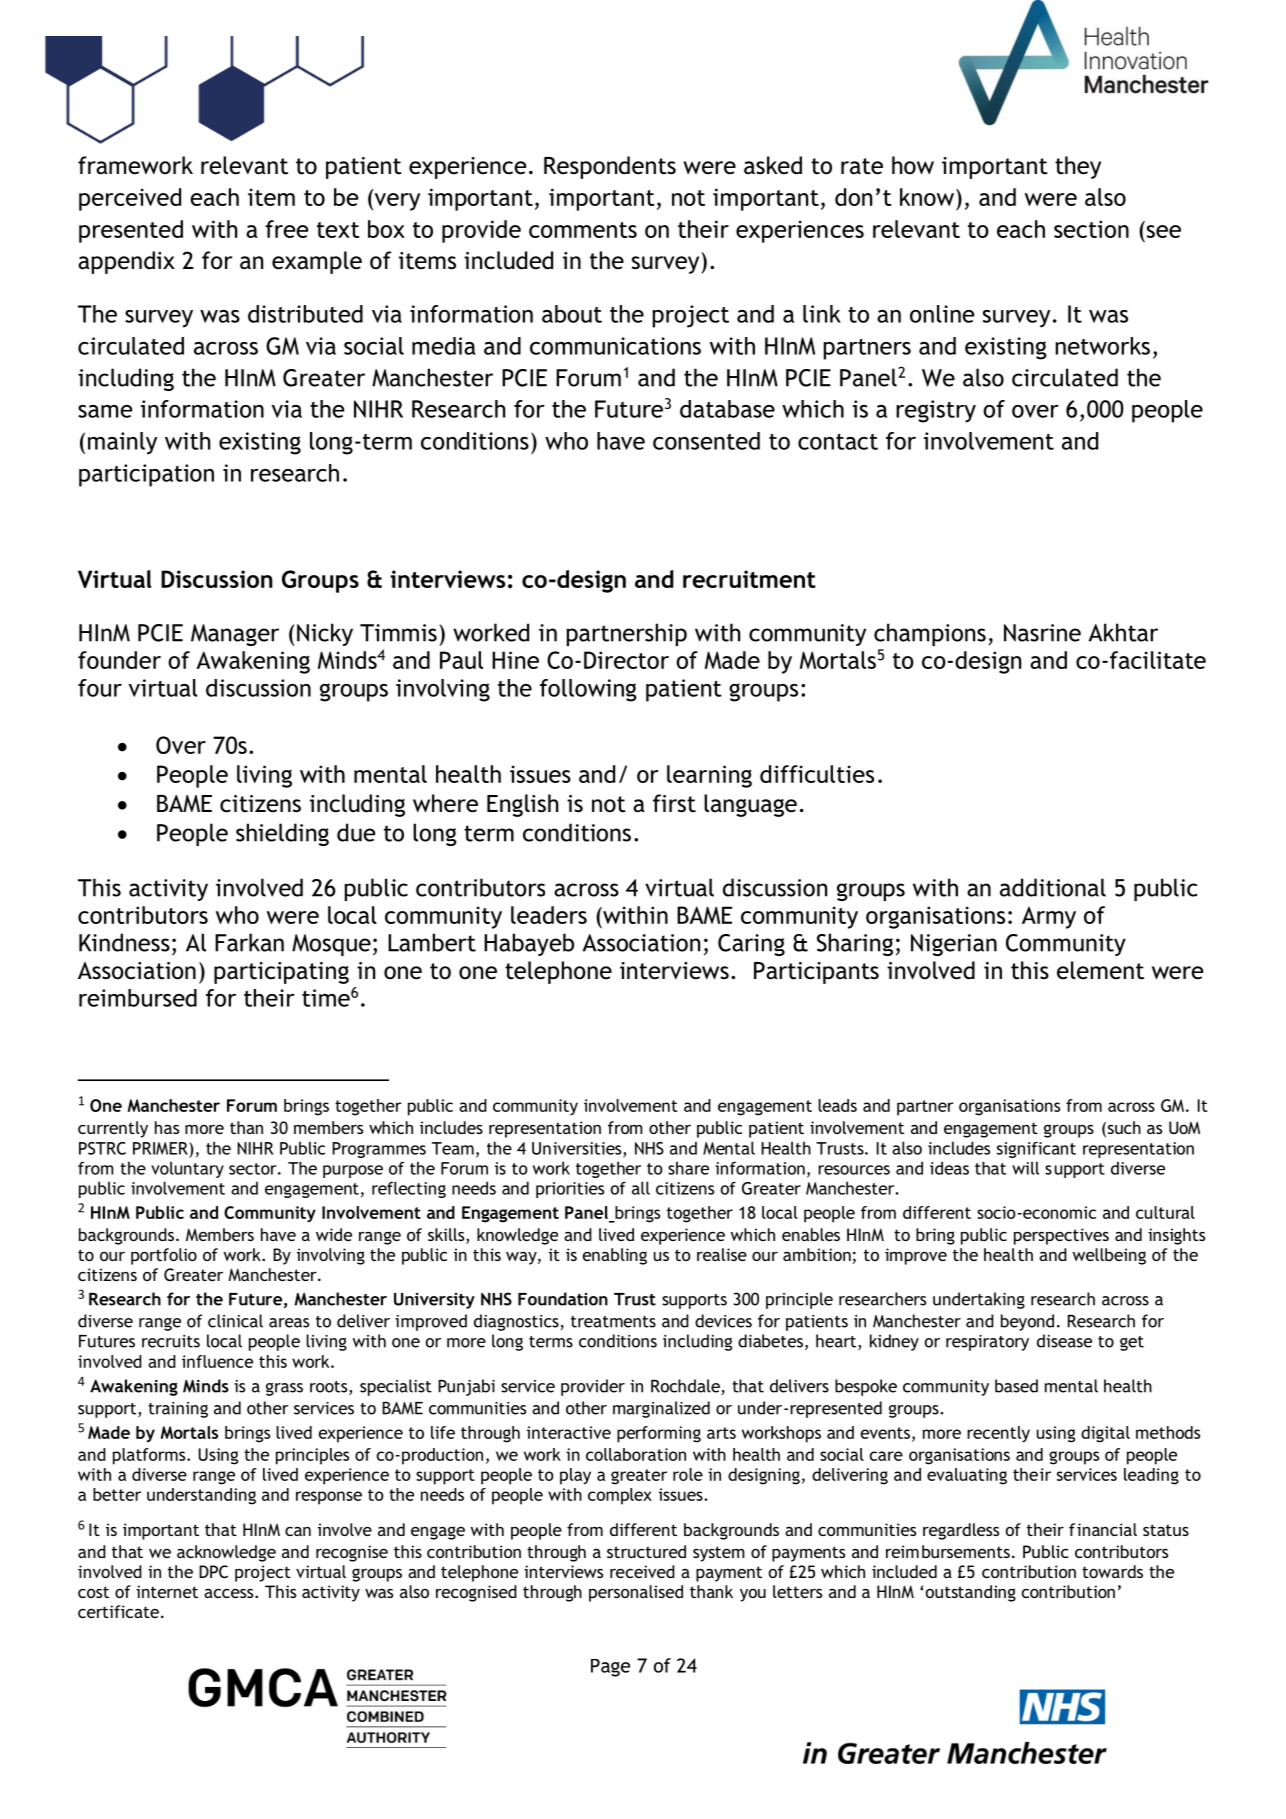 The image size is (1286, 1819). I want to click on free, so click(286, 229).
